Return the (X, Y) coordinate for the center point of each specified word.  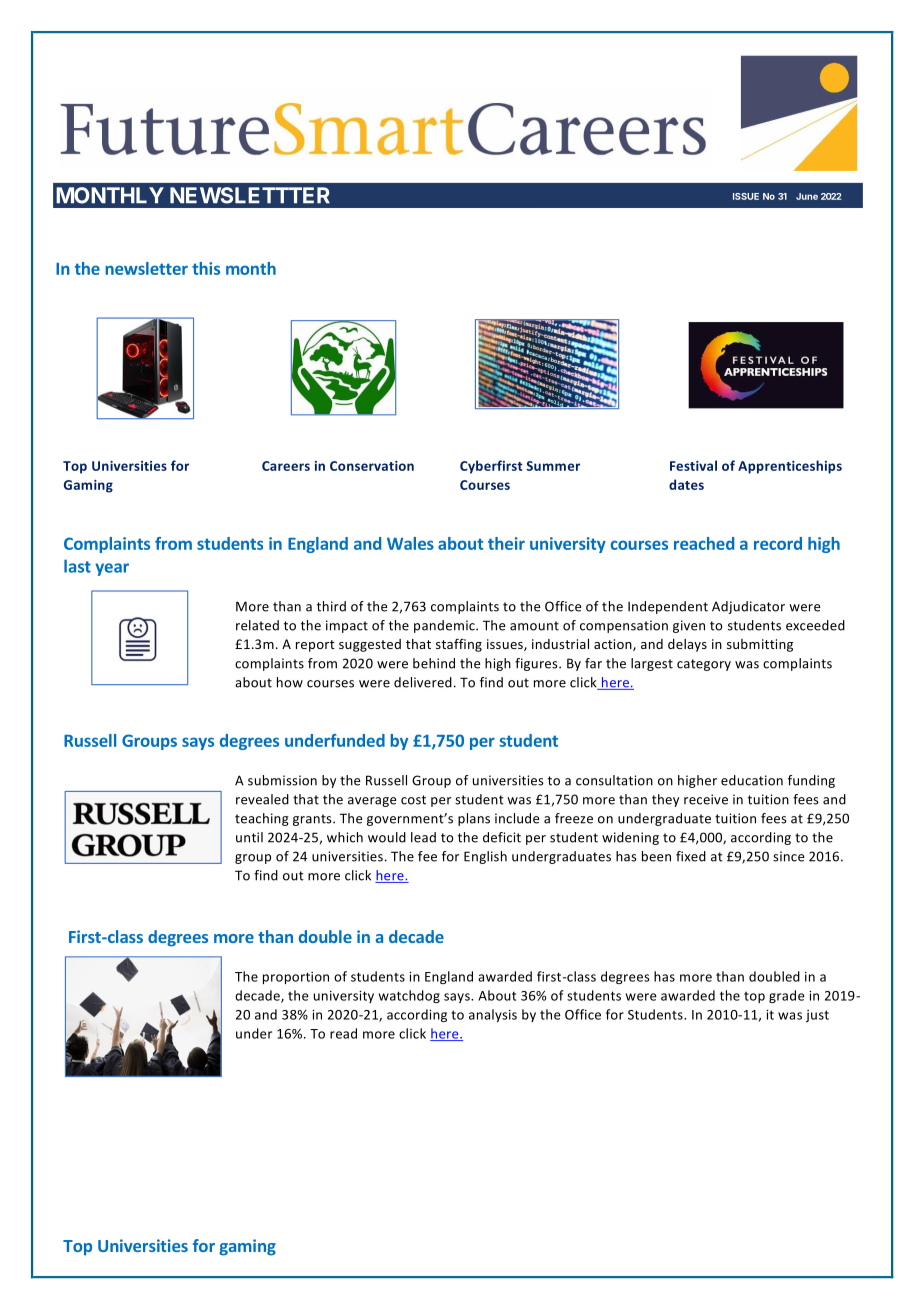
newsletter (146, 268)
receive (706, 799)
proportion (296, 978)
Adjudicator (748, 607)
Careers (286, 466)
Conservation (372, 466)
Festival (693, 465)
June (807, 196)
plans (474, 819)
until (249, 837)
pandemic (445, 626)
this (206, 268)
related (257, 625)
